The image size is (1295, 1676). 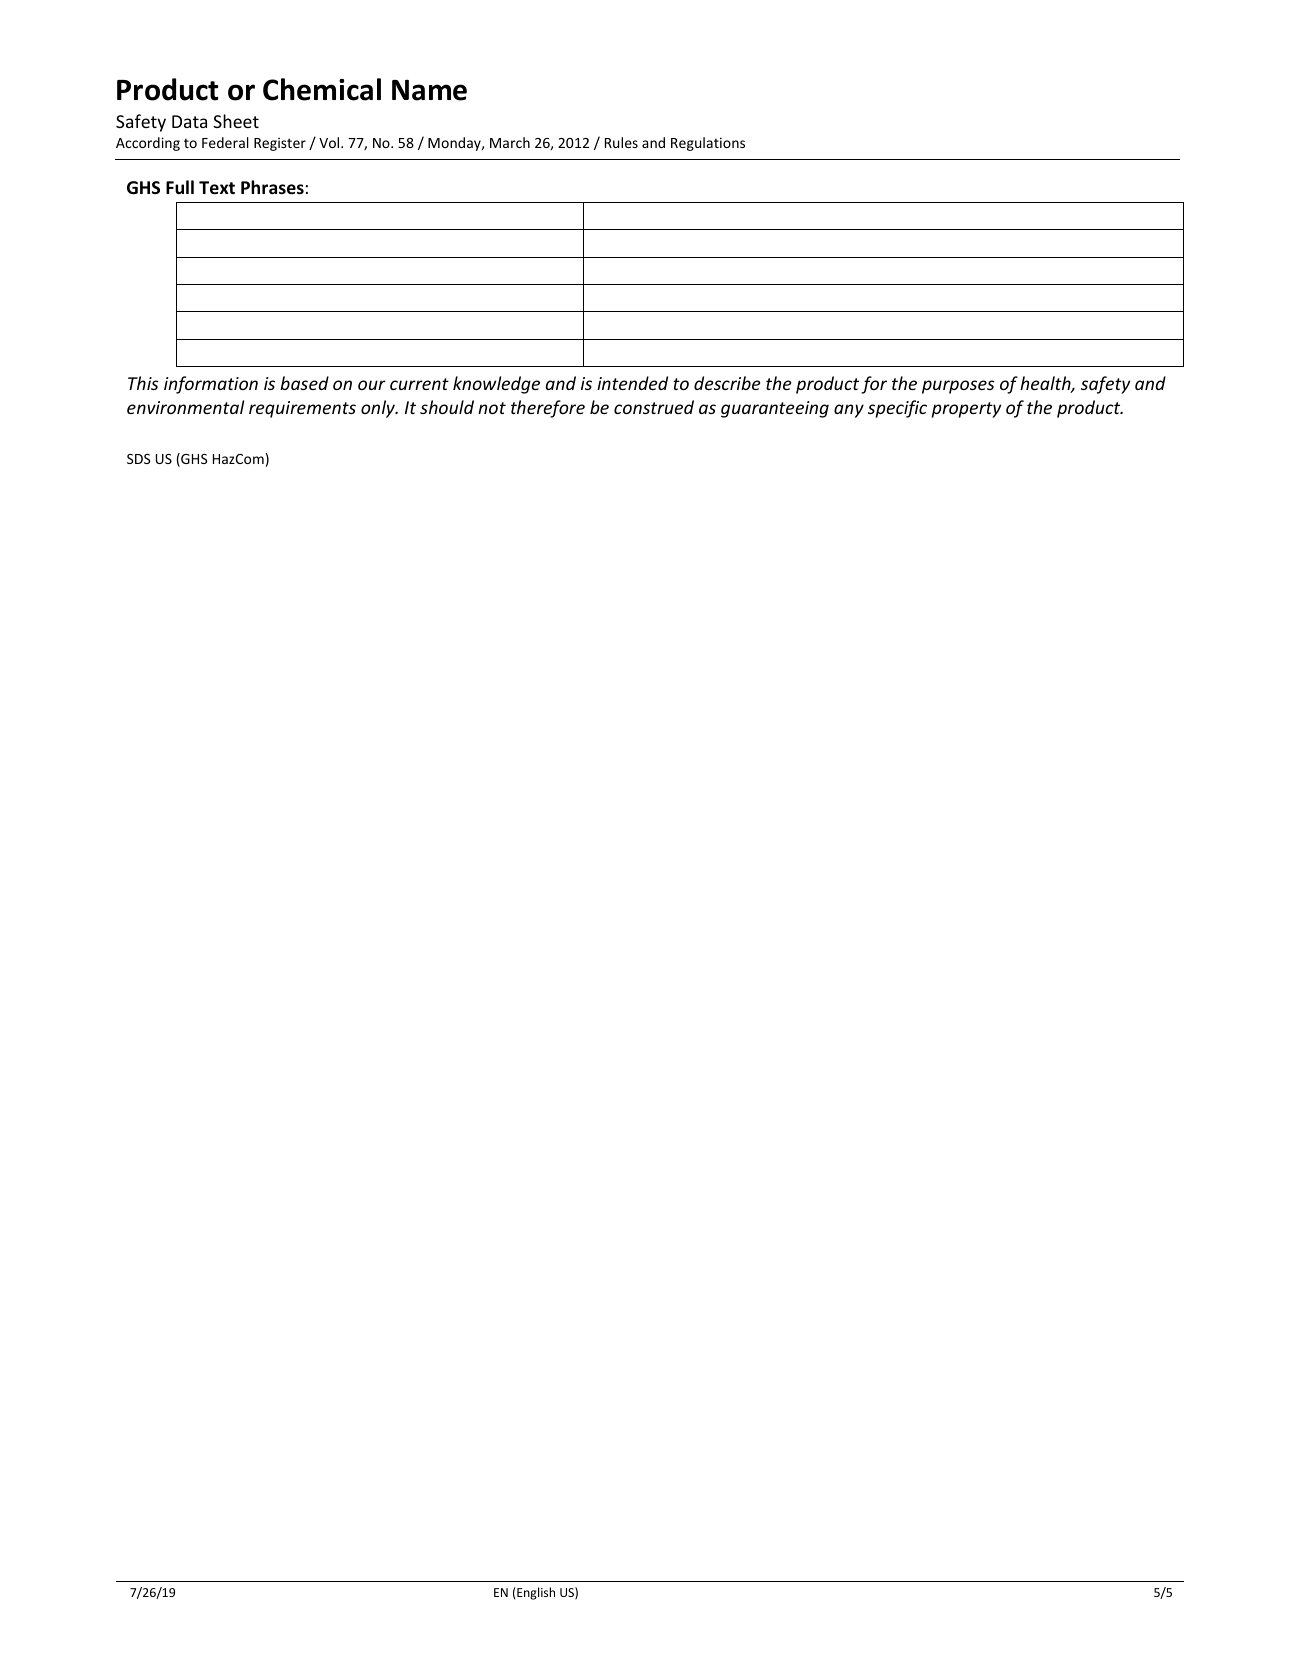 I want to click on not, so click(x=492, y=408).
